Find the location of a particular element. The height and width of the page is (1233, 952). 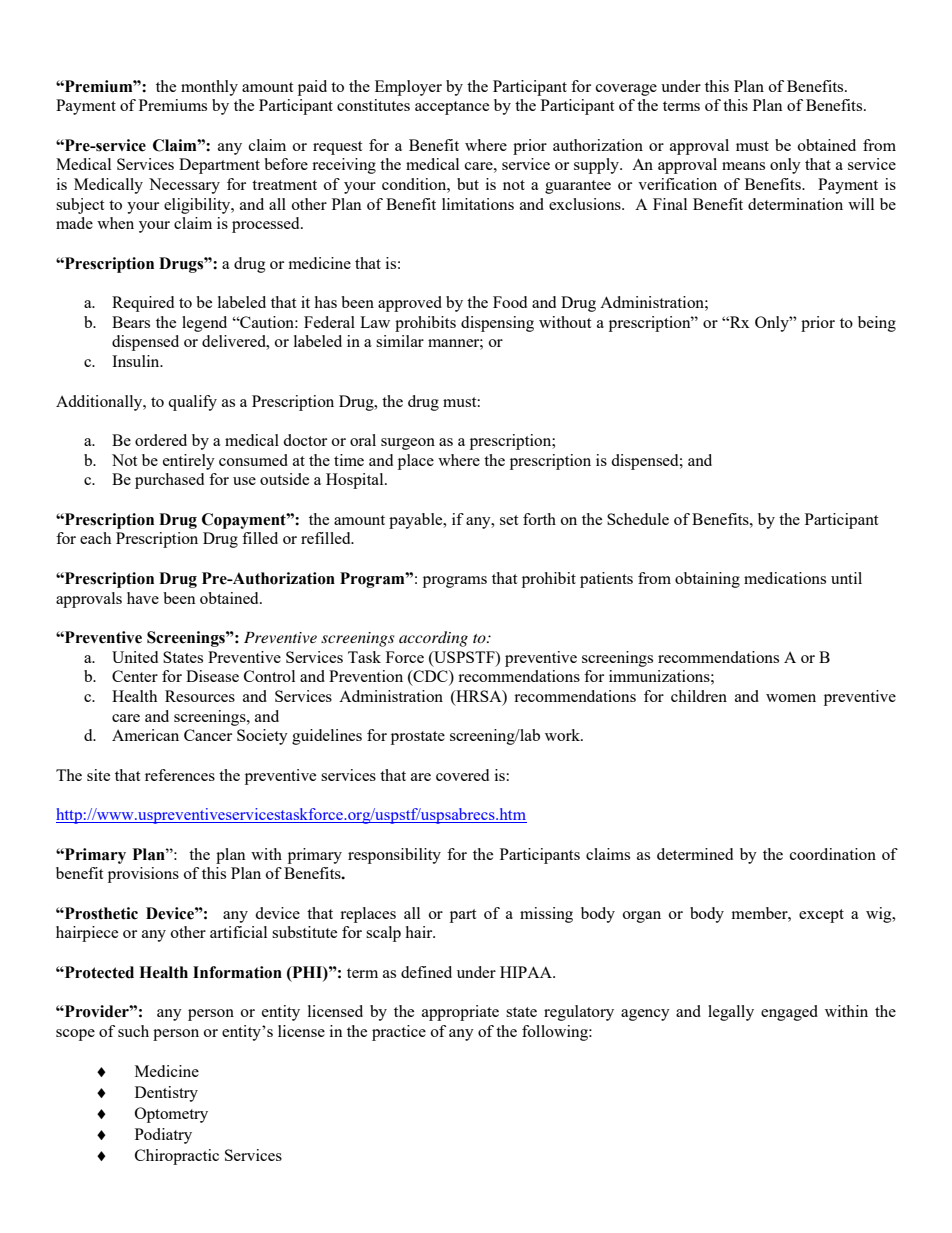

monthly is located at coordinates (209, 88).
